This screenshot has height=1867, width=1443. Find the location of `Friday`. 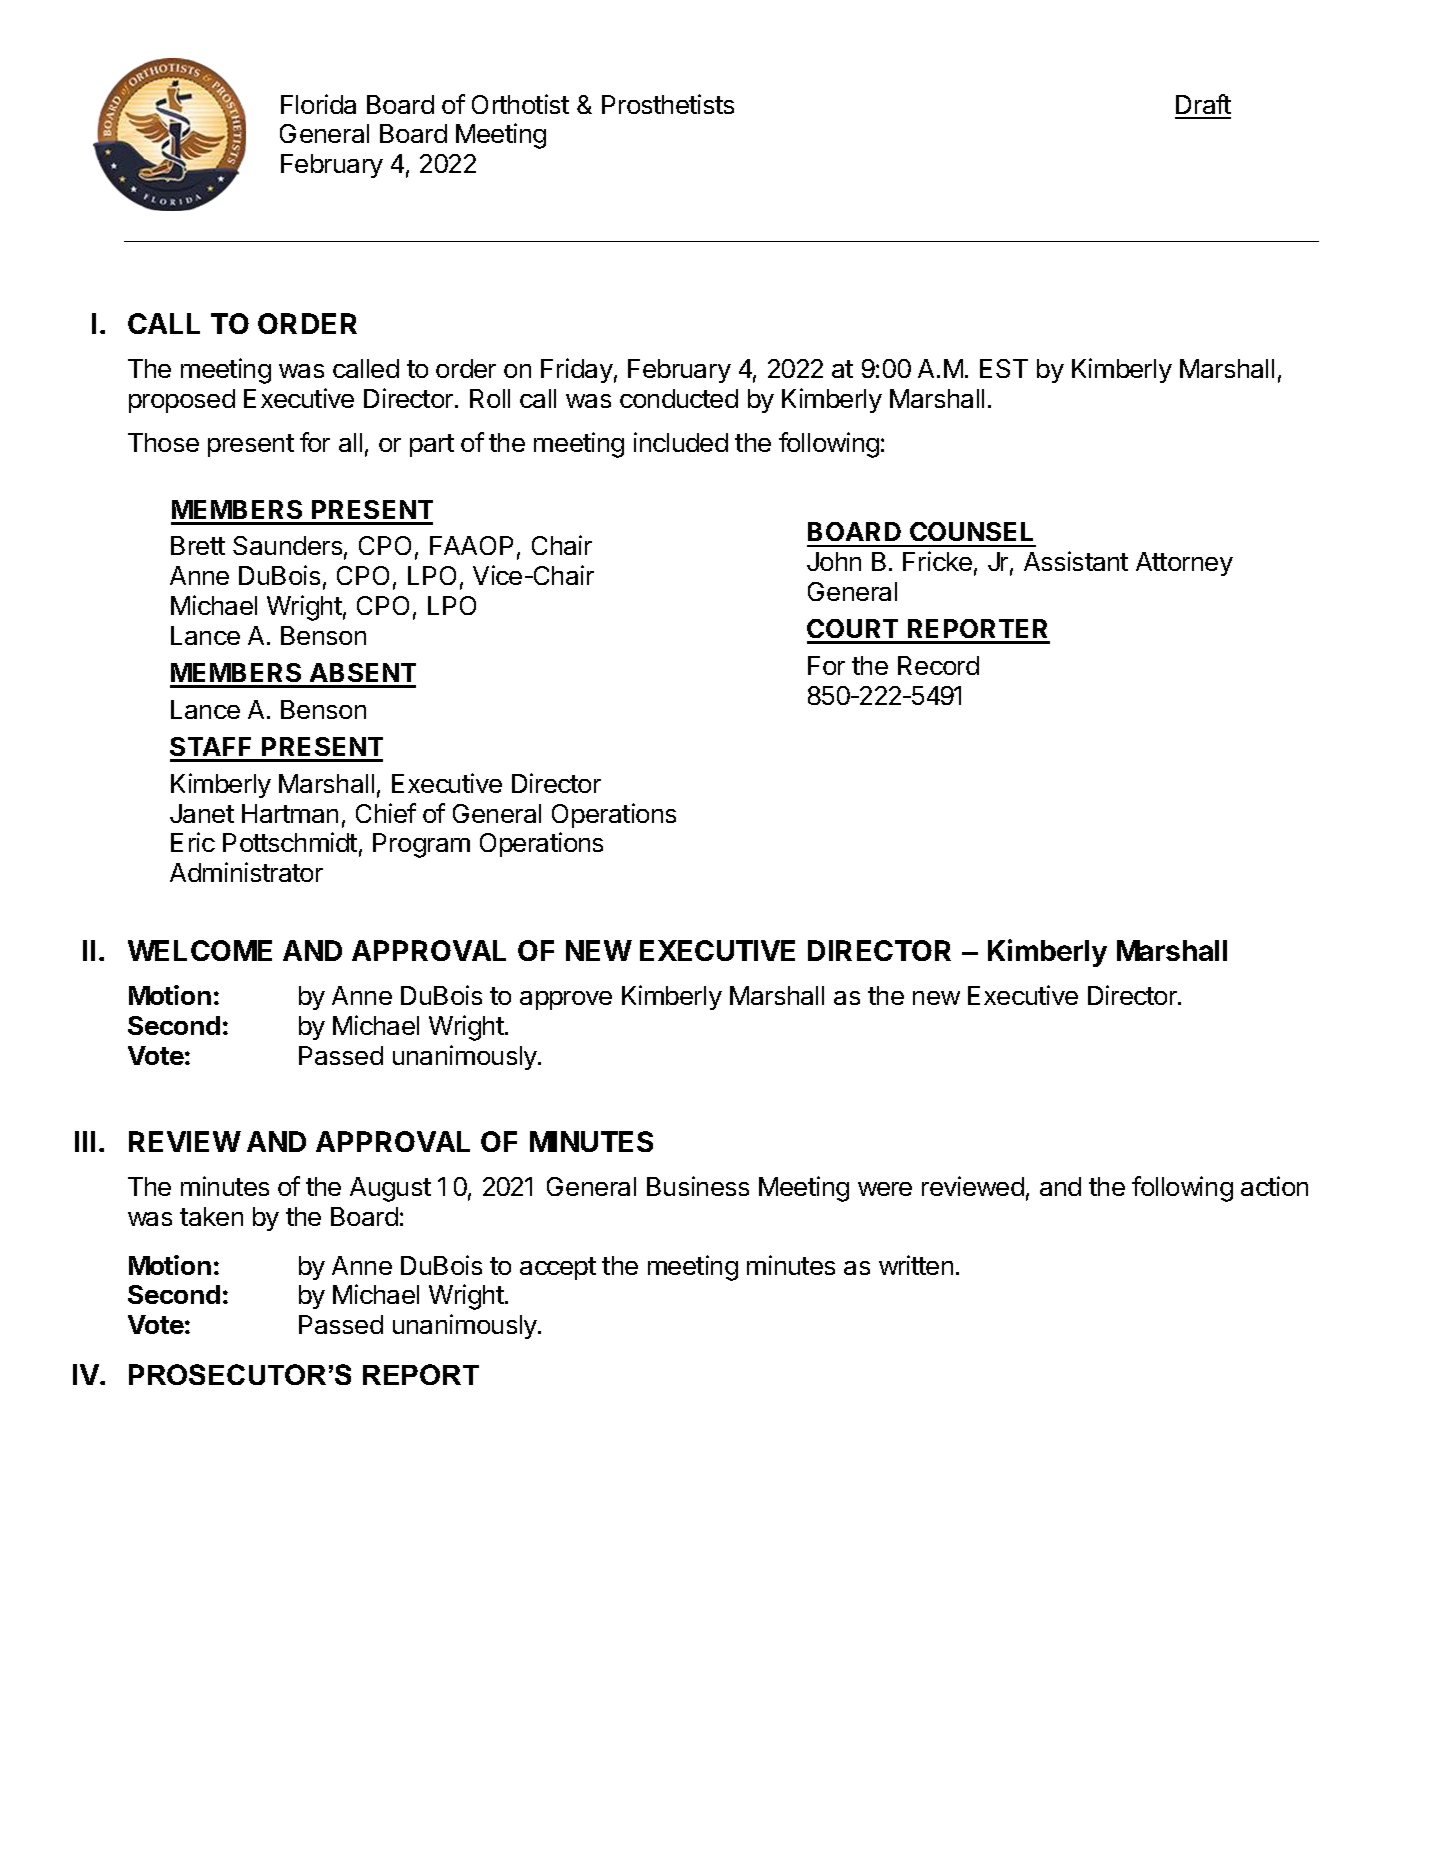

Friday is located at coordinates (577, 370).
